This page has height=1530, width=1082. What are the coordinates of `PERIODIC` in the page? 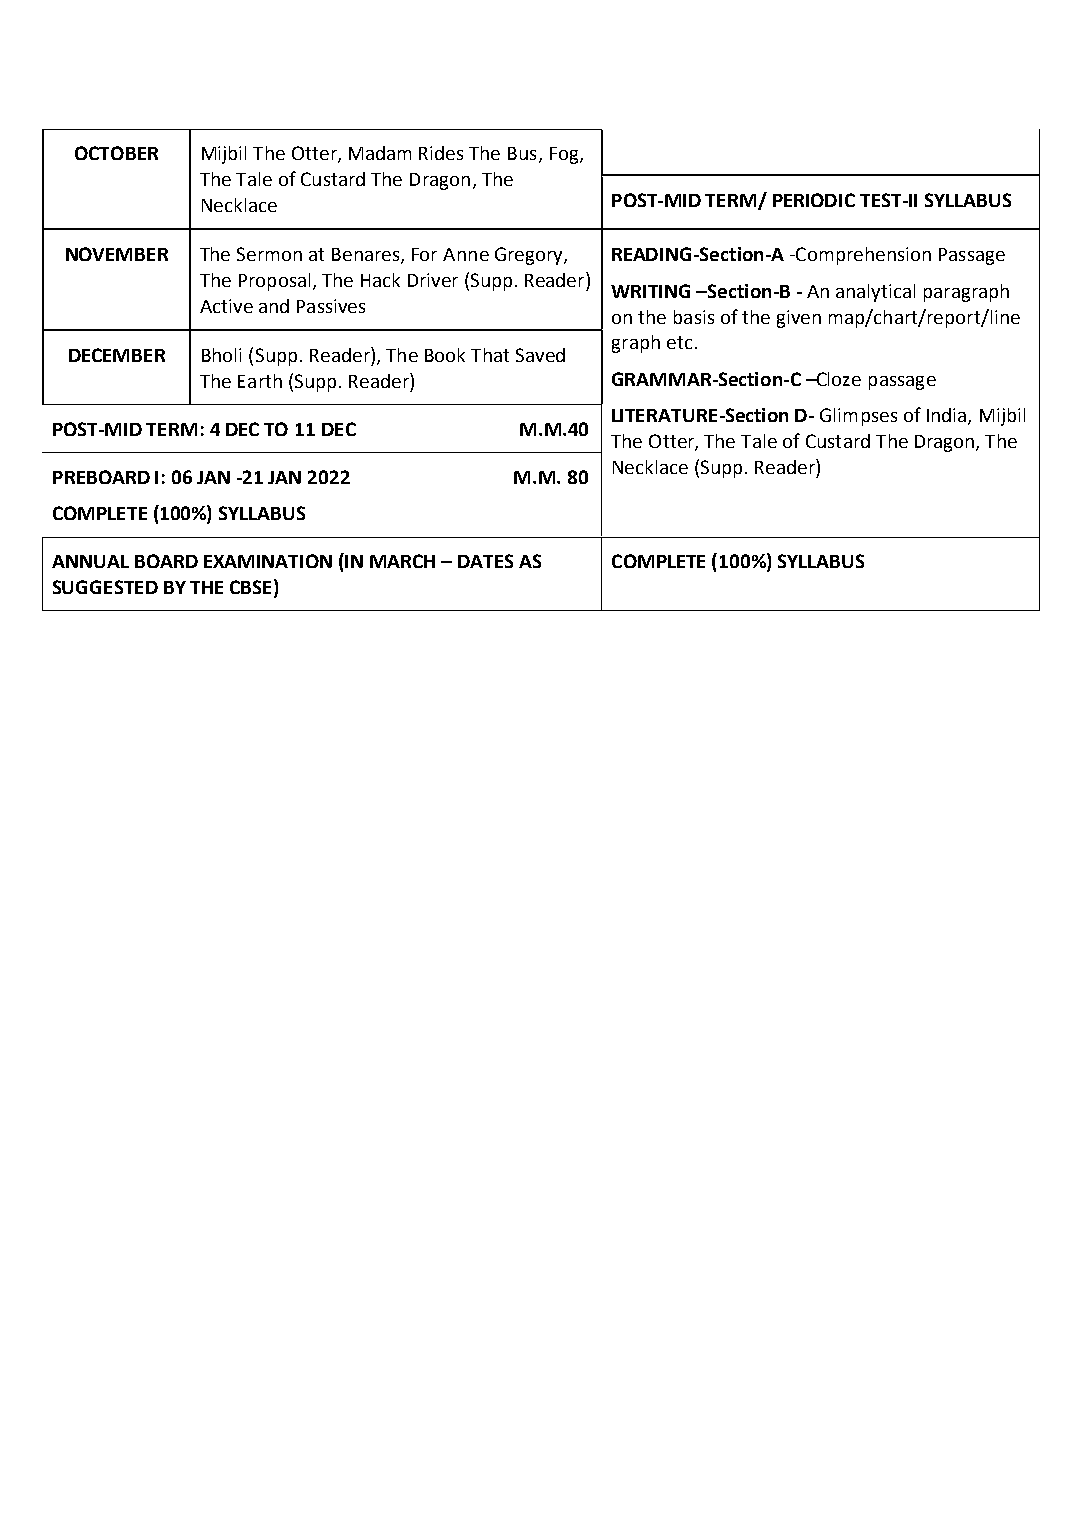 It's located at (814, 200).
